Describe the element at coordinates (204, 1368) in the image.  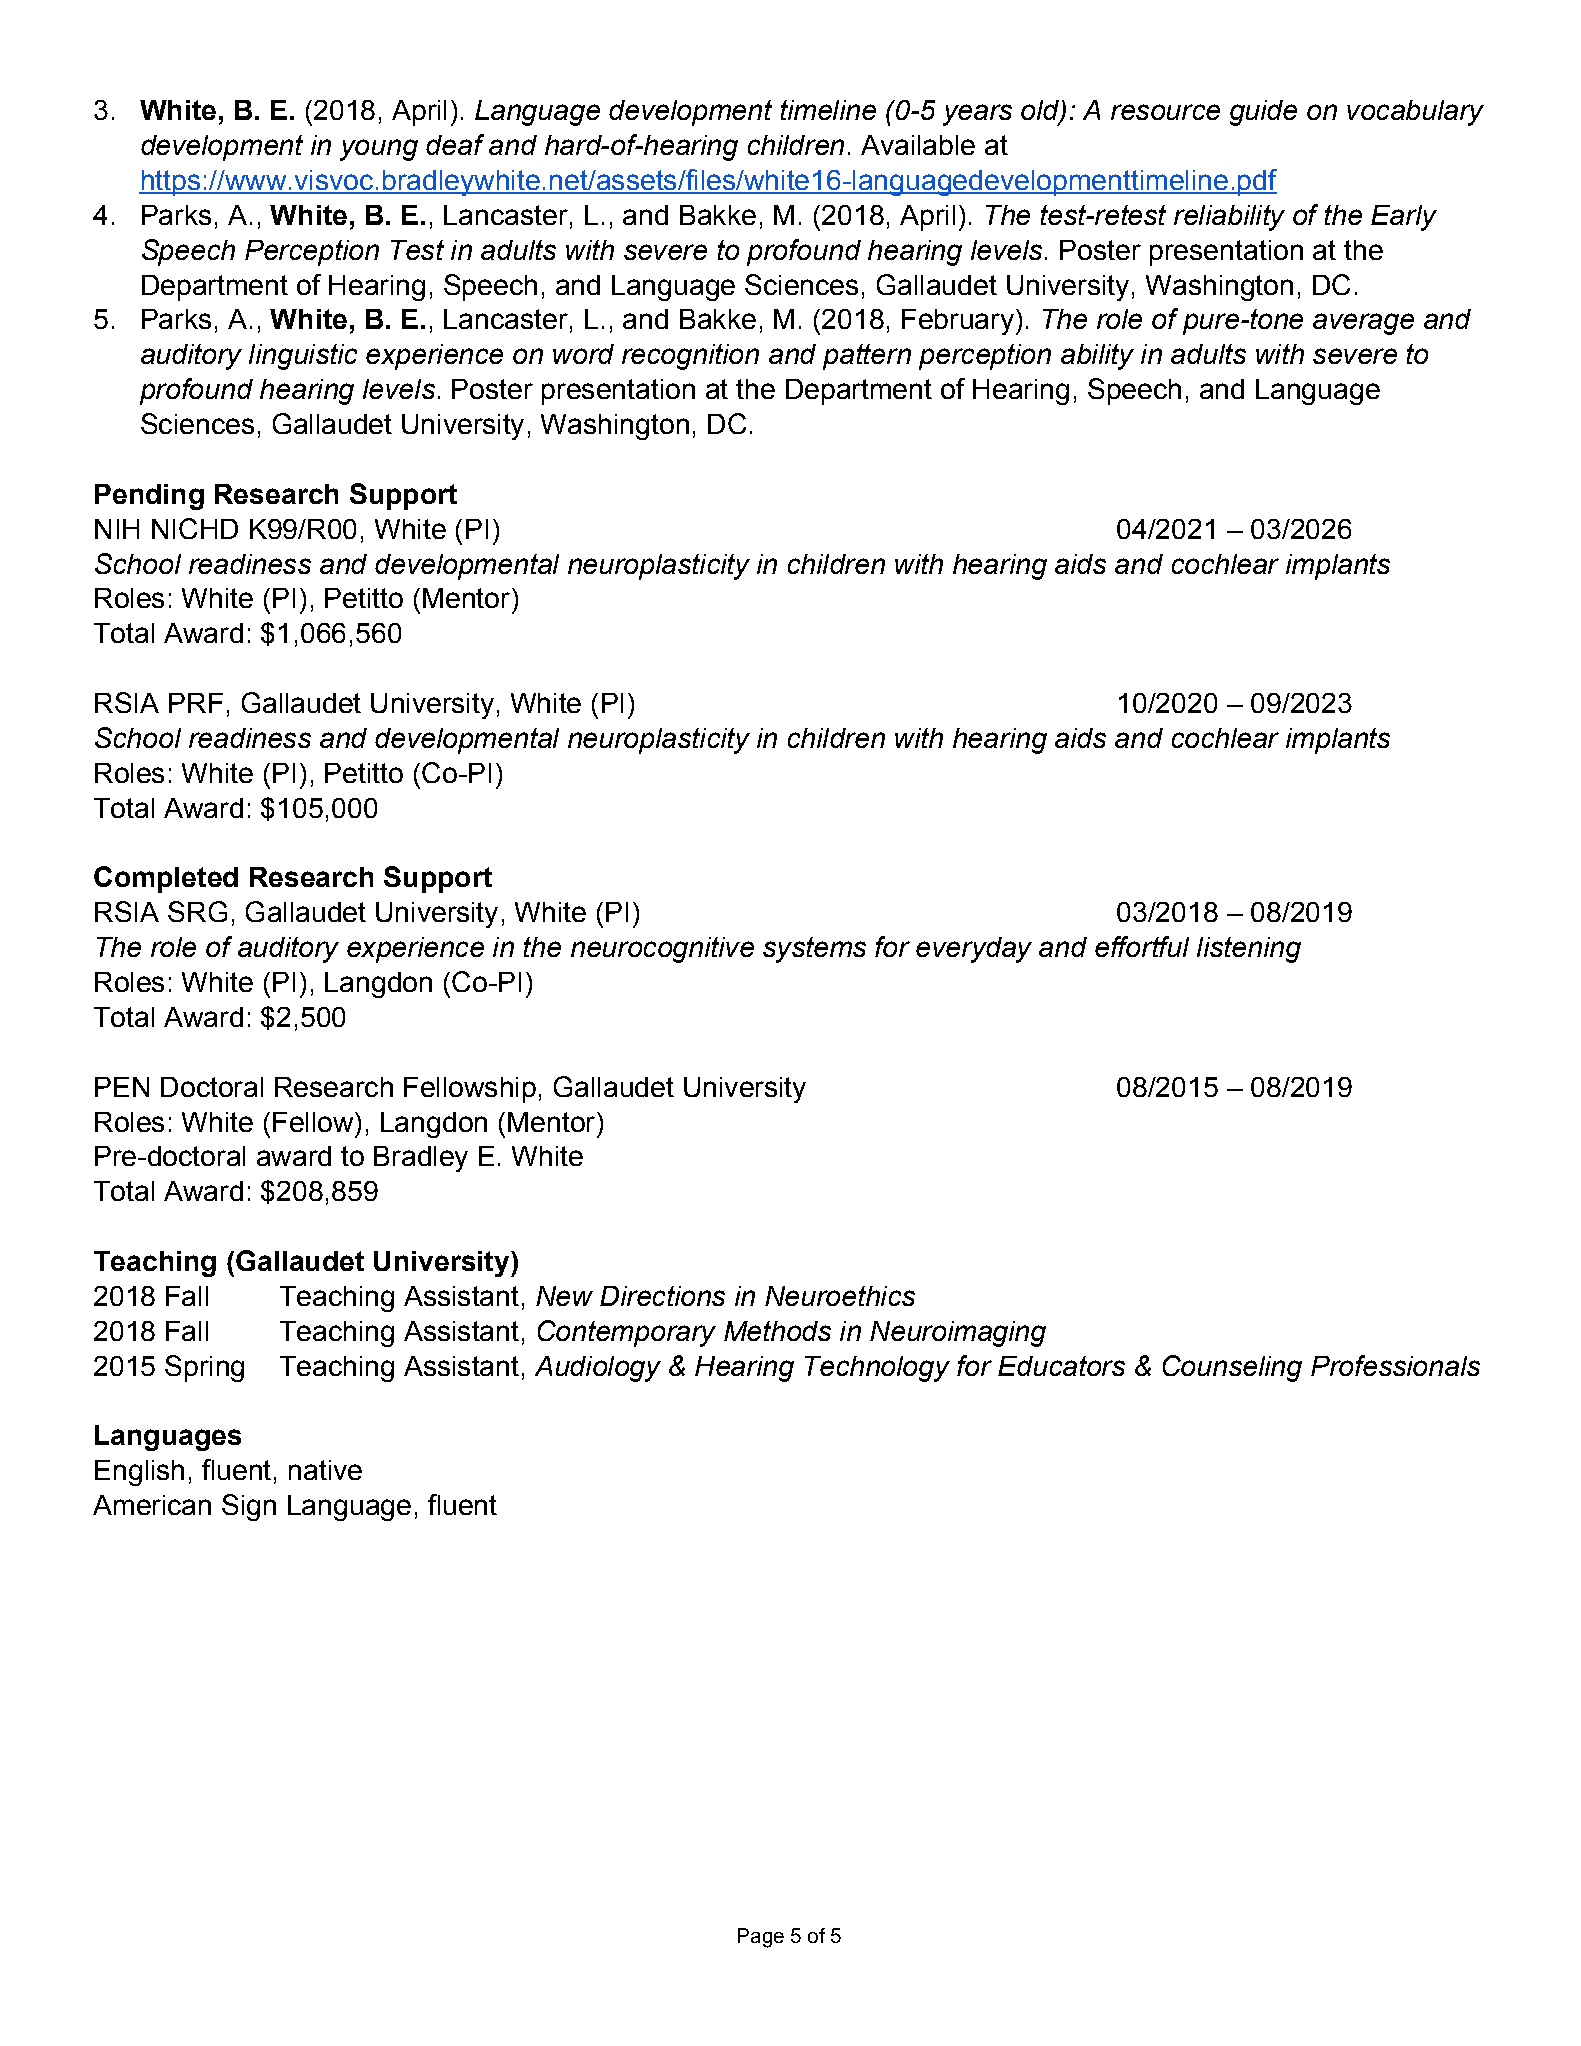
I see `Spring` at that location.
